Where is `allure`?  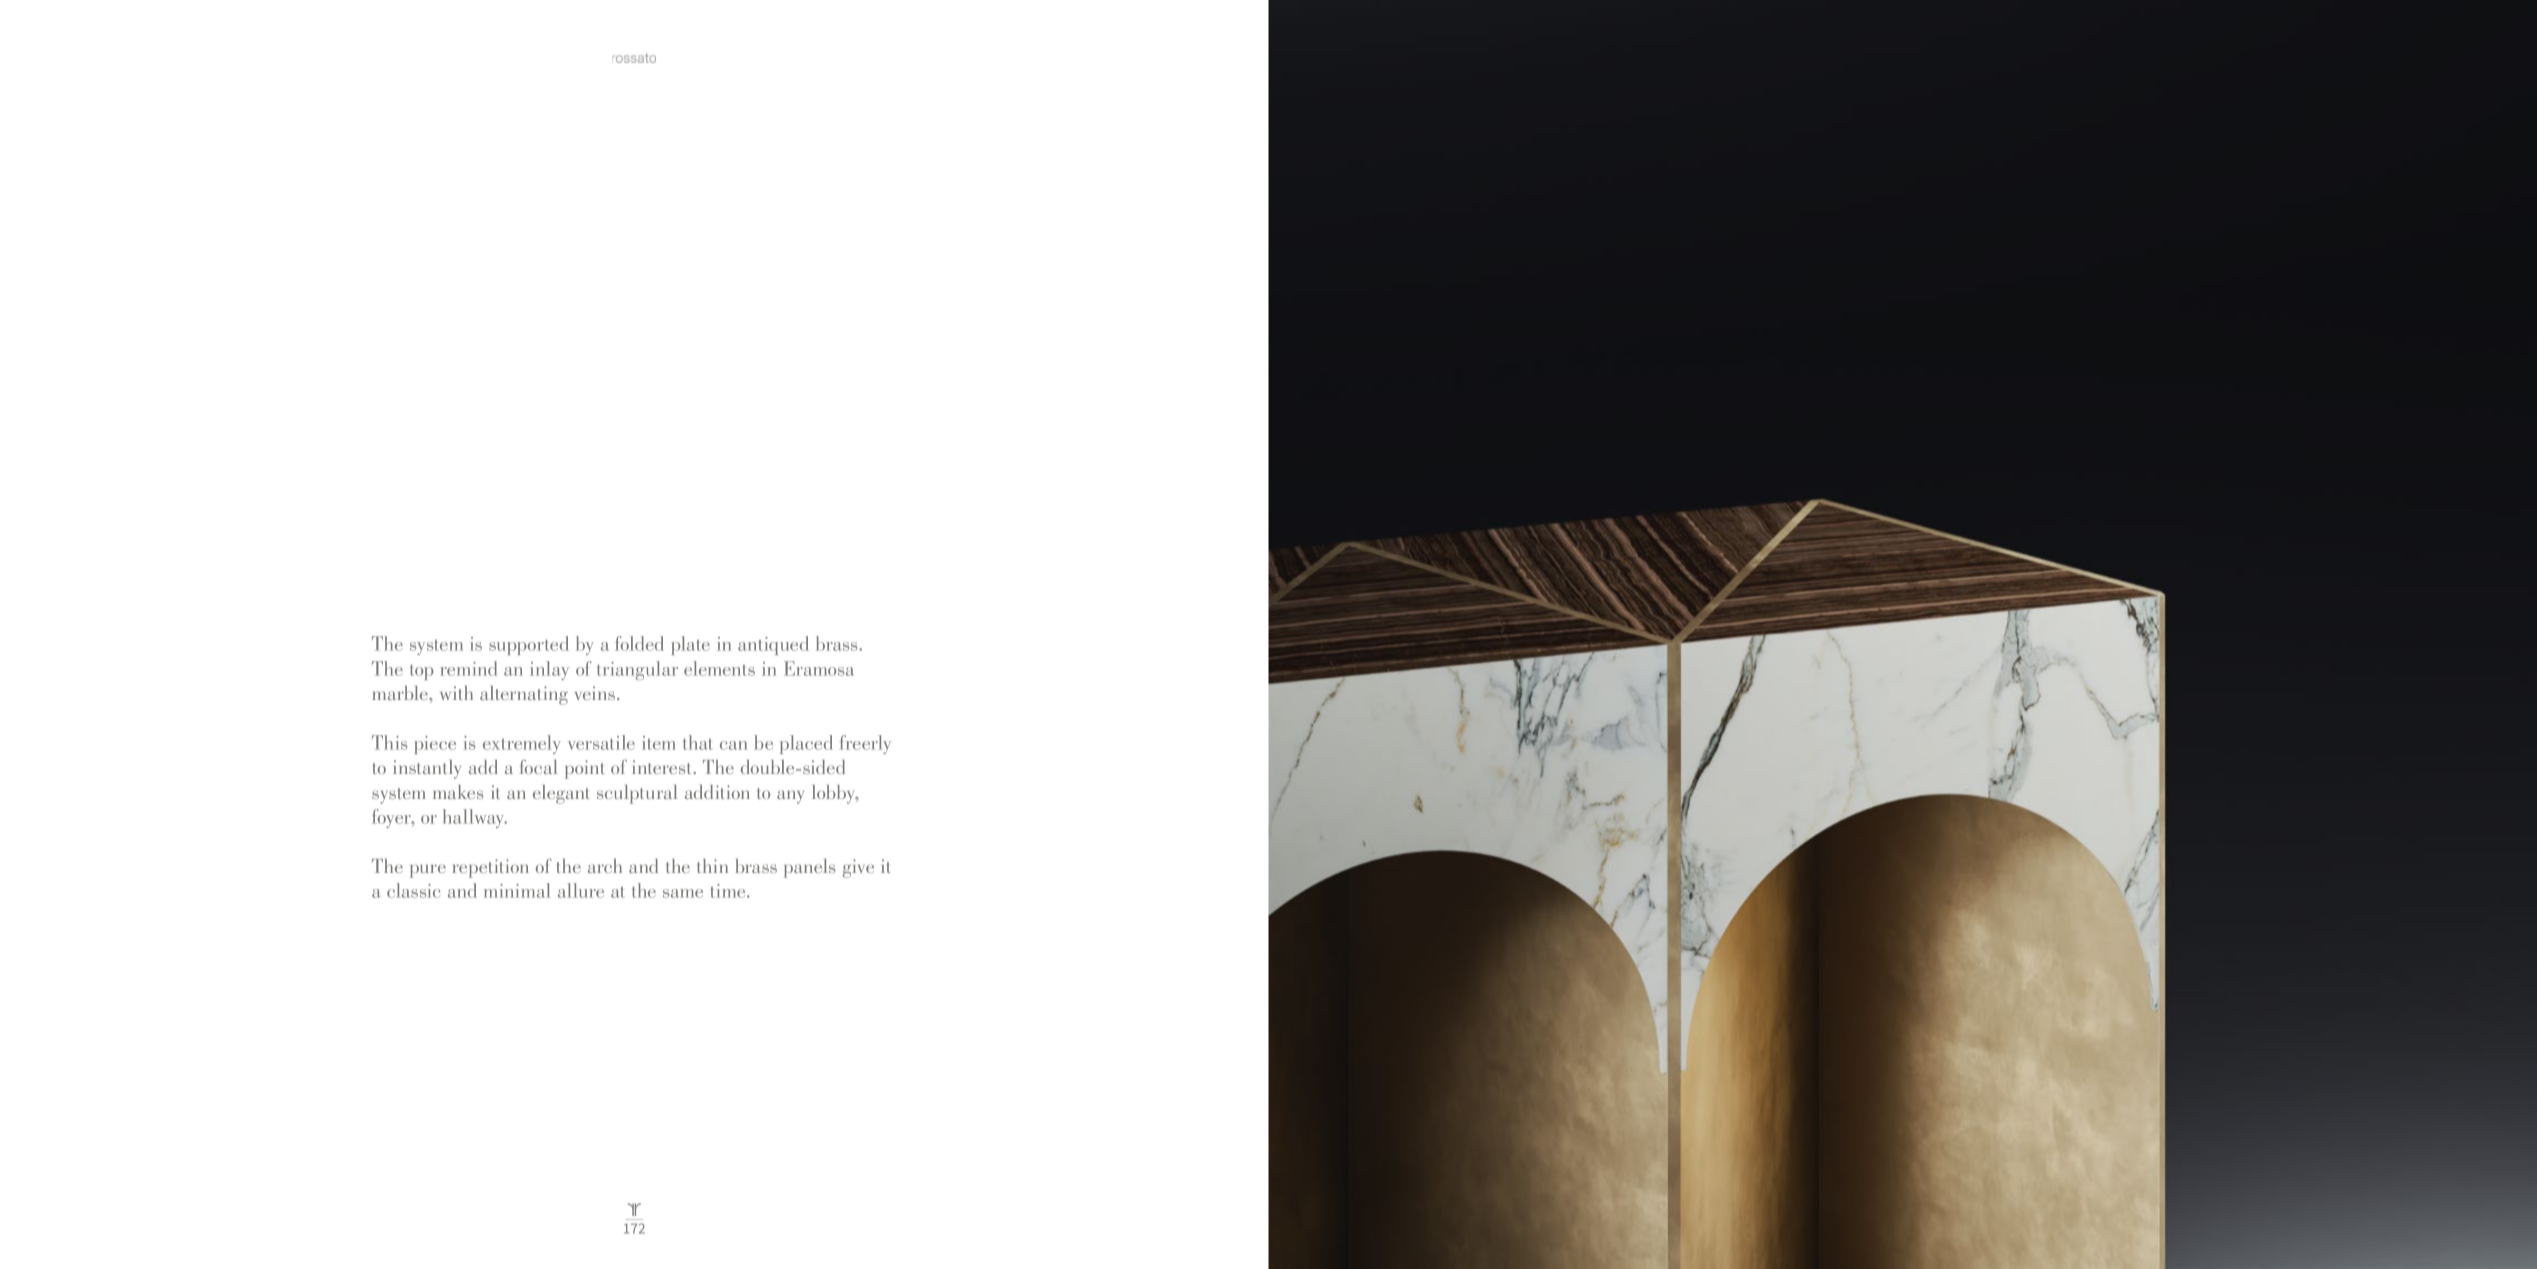
allure is located at coordinates (581, 890).
